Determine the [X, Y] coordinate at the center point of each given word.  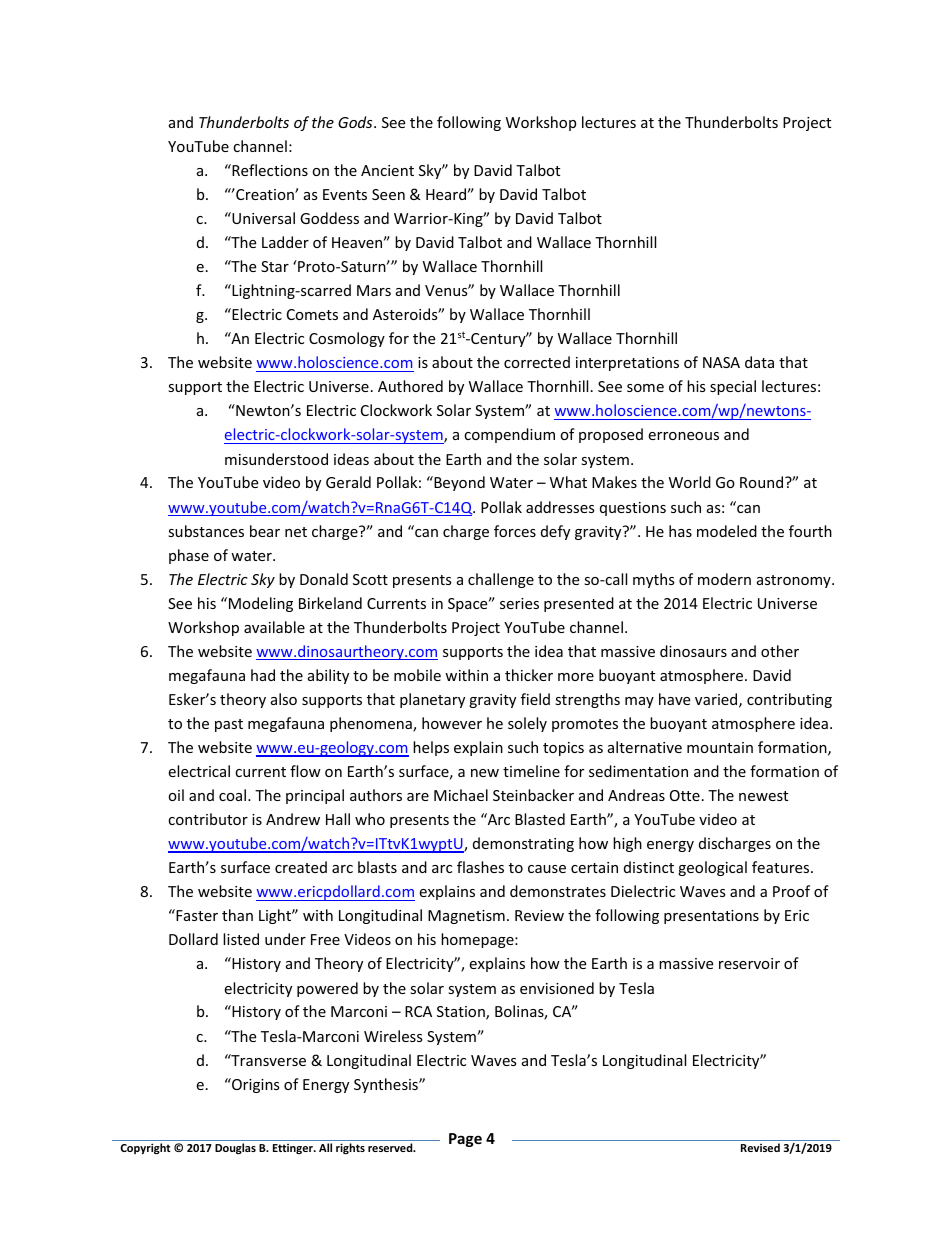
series [519, 603]
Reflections [269, 170]
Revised [760, 1147]
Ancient [387, 170]
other [780, 651]
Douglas [235, 1149]
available [274, 627]
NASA [721, 362]
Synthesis [387, 1085]
